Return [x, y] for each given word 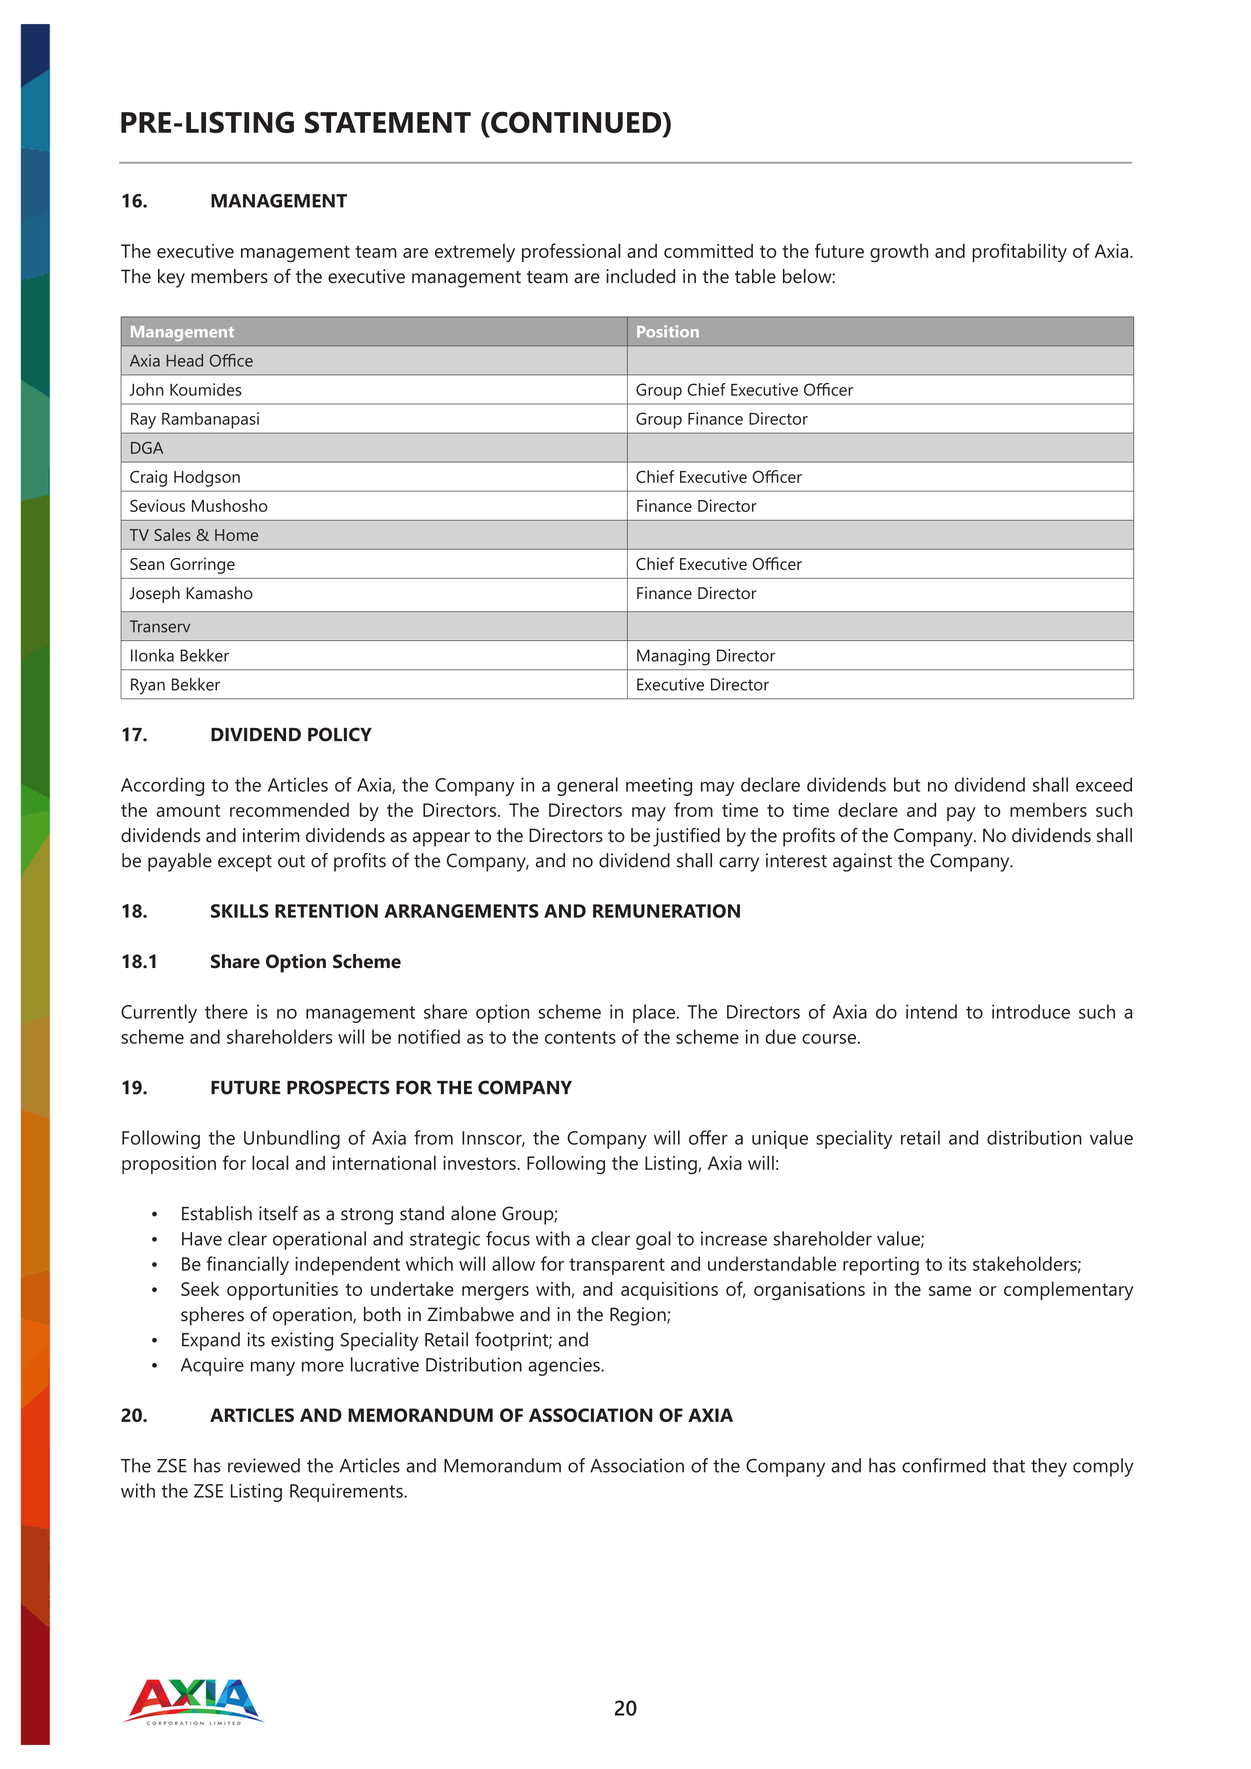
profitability [1019, 252]
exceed [1104, 784]
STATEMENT [388, 122]
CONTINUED [576, 124]
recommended [289, 809]
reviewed [264, 1465]
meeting [659, 786]
